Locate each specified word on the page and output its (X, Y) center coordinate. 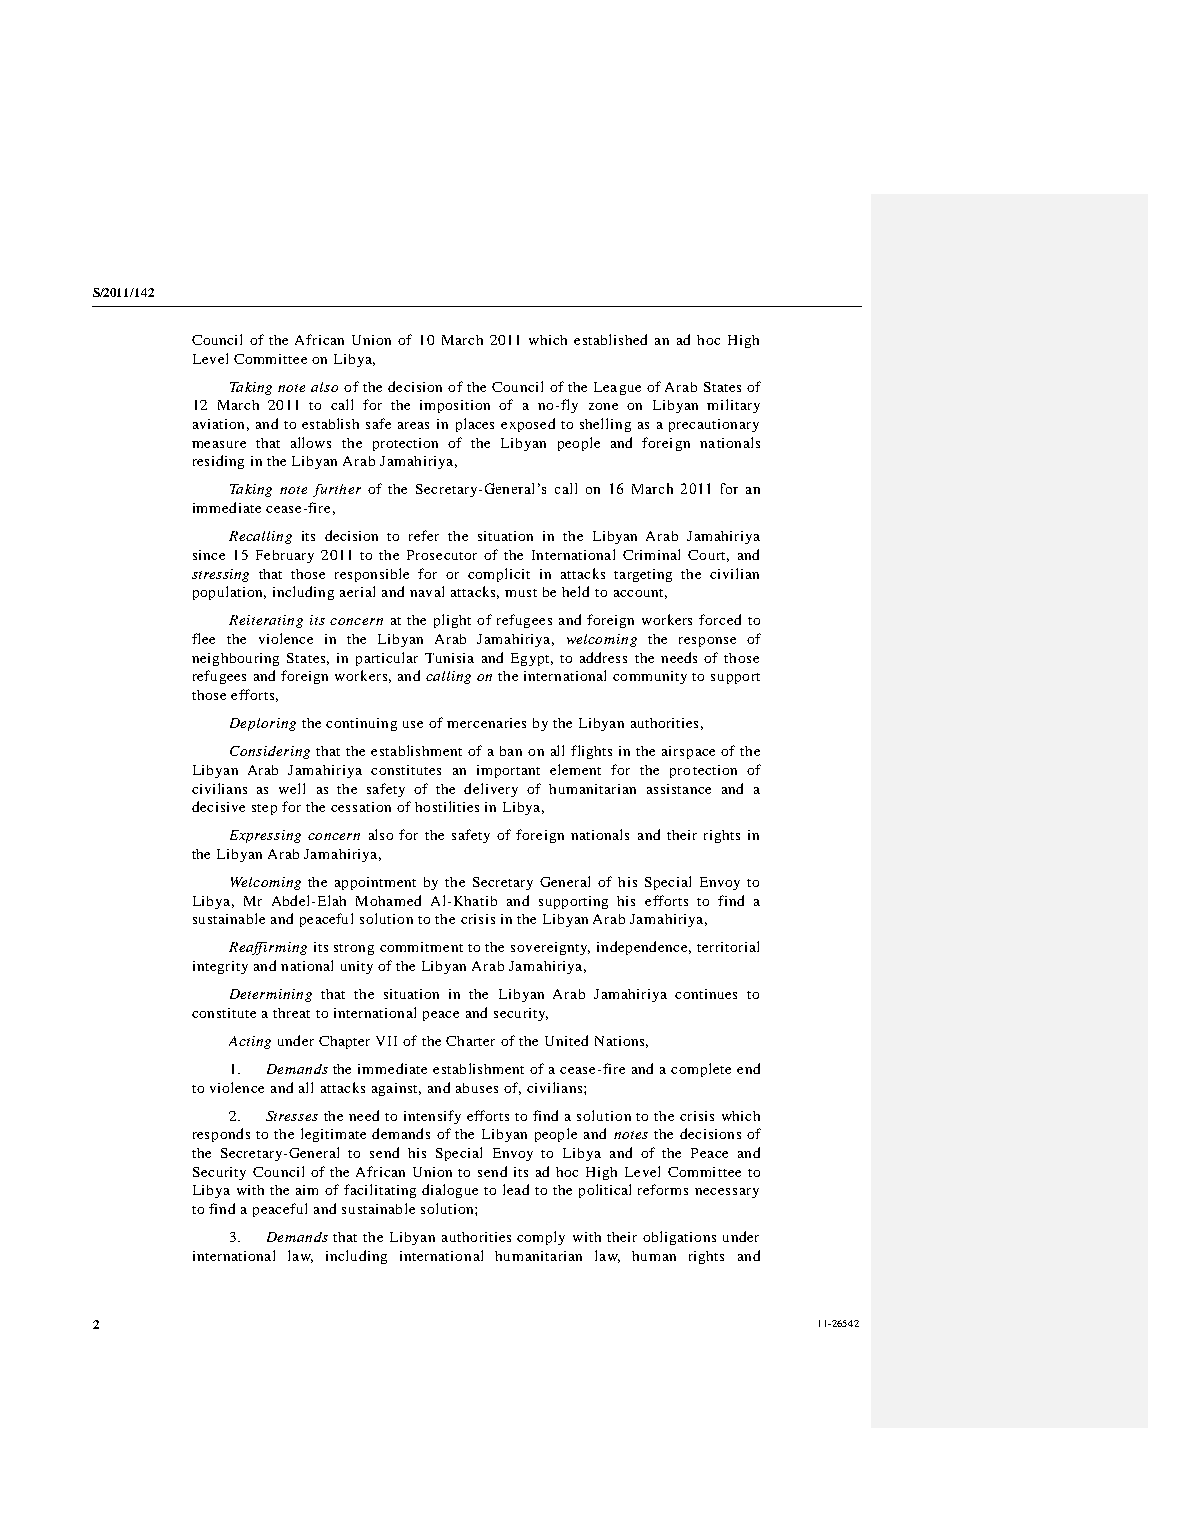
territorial (728, 946)
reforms (663, 1189)
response (707, 642)
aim (307, 1190)
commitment (421, 947)
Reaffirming (268, 948)
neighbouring (235, 659)
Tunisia (449, 658)
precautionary (714, 425)
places (475, 425)
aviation (218, 424)
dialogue (450, 1191)
